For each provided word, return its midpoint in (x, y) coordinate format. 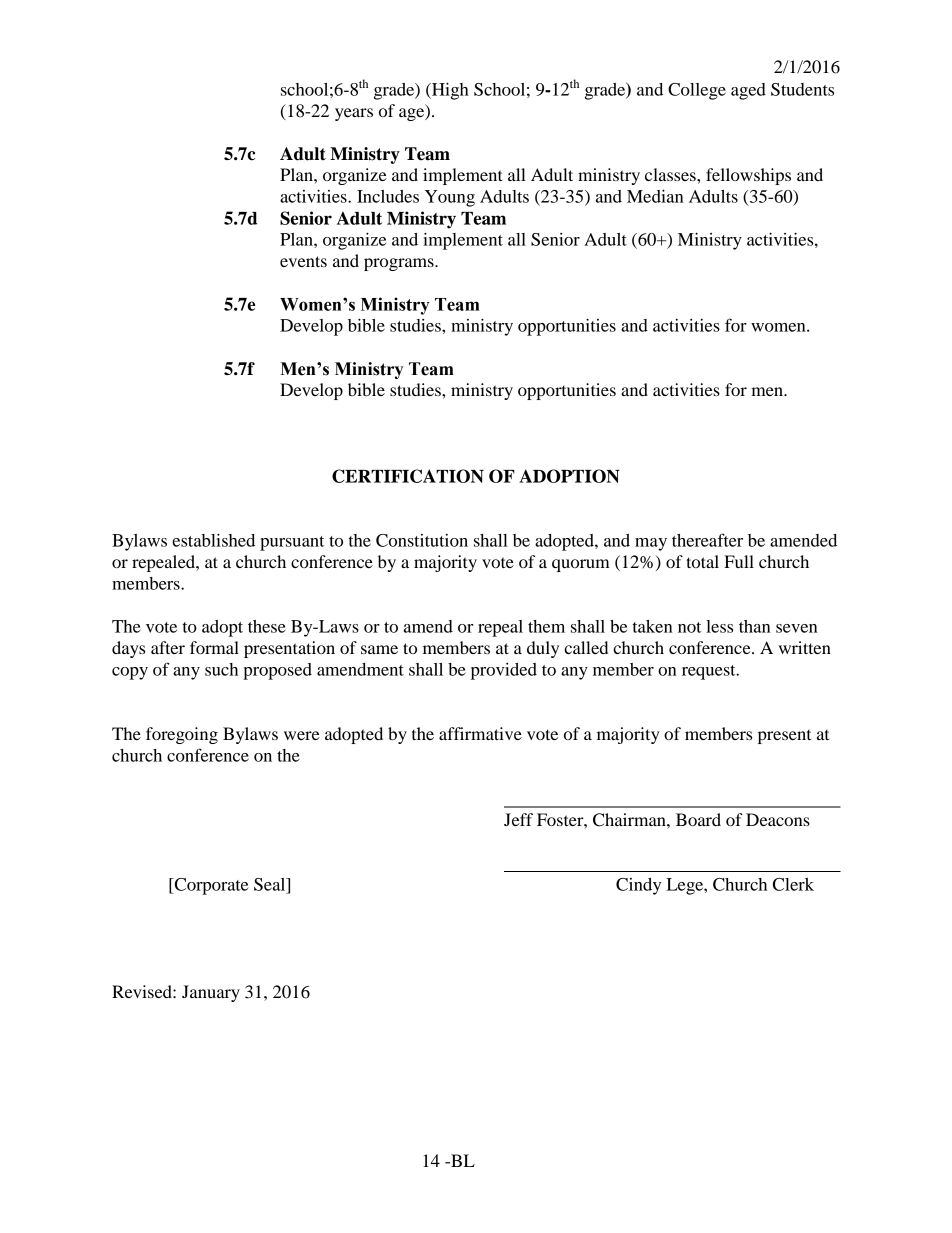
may (651, 544)
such (221, 669)
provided (504, 671)
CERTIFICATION (408, 476)
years (354, 114)
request (710, 672)
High (449, 91)
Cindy (638, 886)
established (213, 540)
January (211, 993)
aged (748, 91)
